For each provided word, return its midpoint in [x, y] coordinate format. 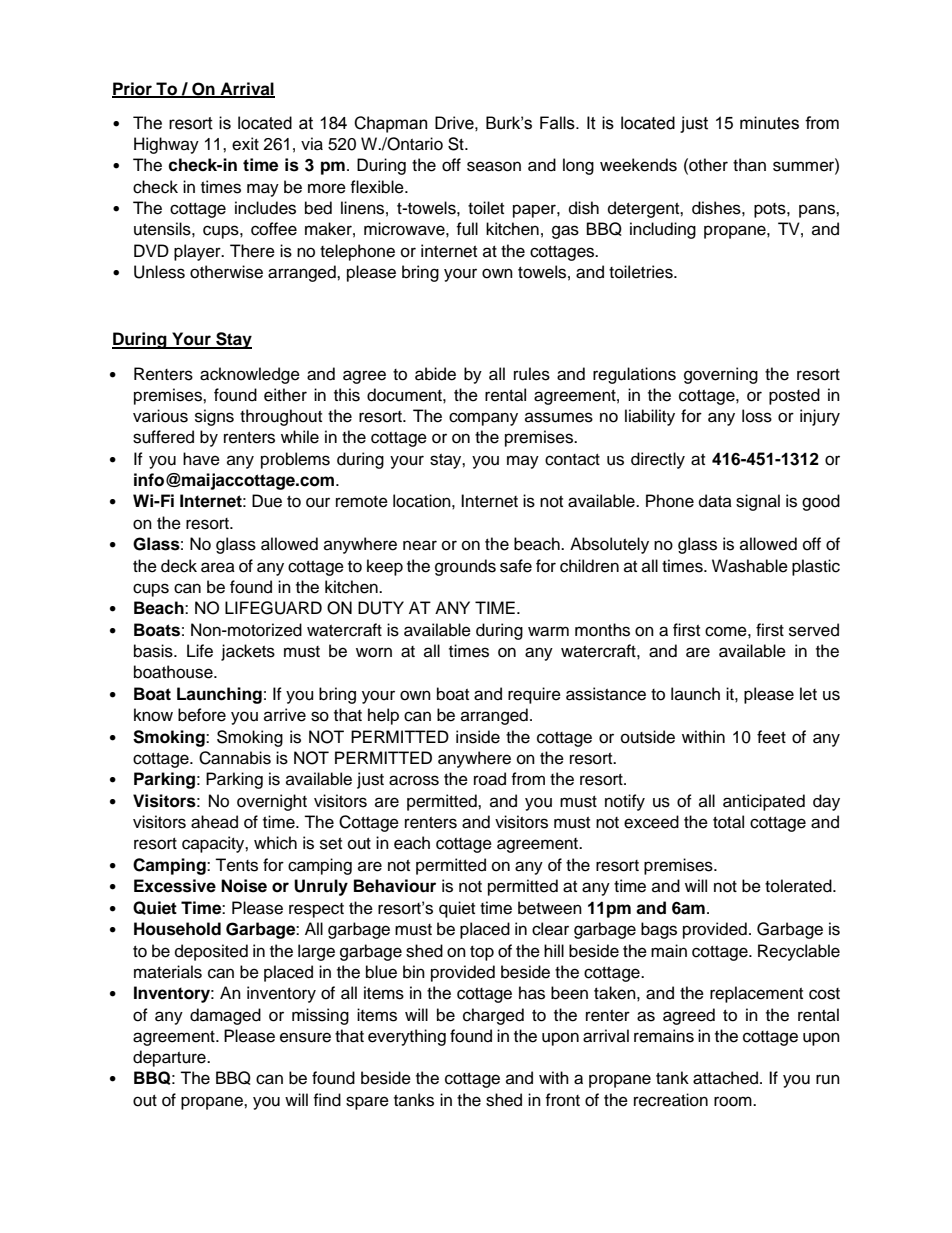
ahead [214, 822]
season [494, 166]
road [490, 779]
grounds [465, 567]
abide [435, 374]
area [218, 567]
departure [170, 1058]
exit [245, 144]
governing [721, 375]
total [728, 822]
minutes [769, 123]
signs [214, 417]
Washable [750, 566]
